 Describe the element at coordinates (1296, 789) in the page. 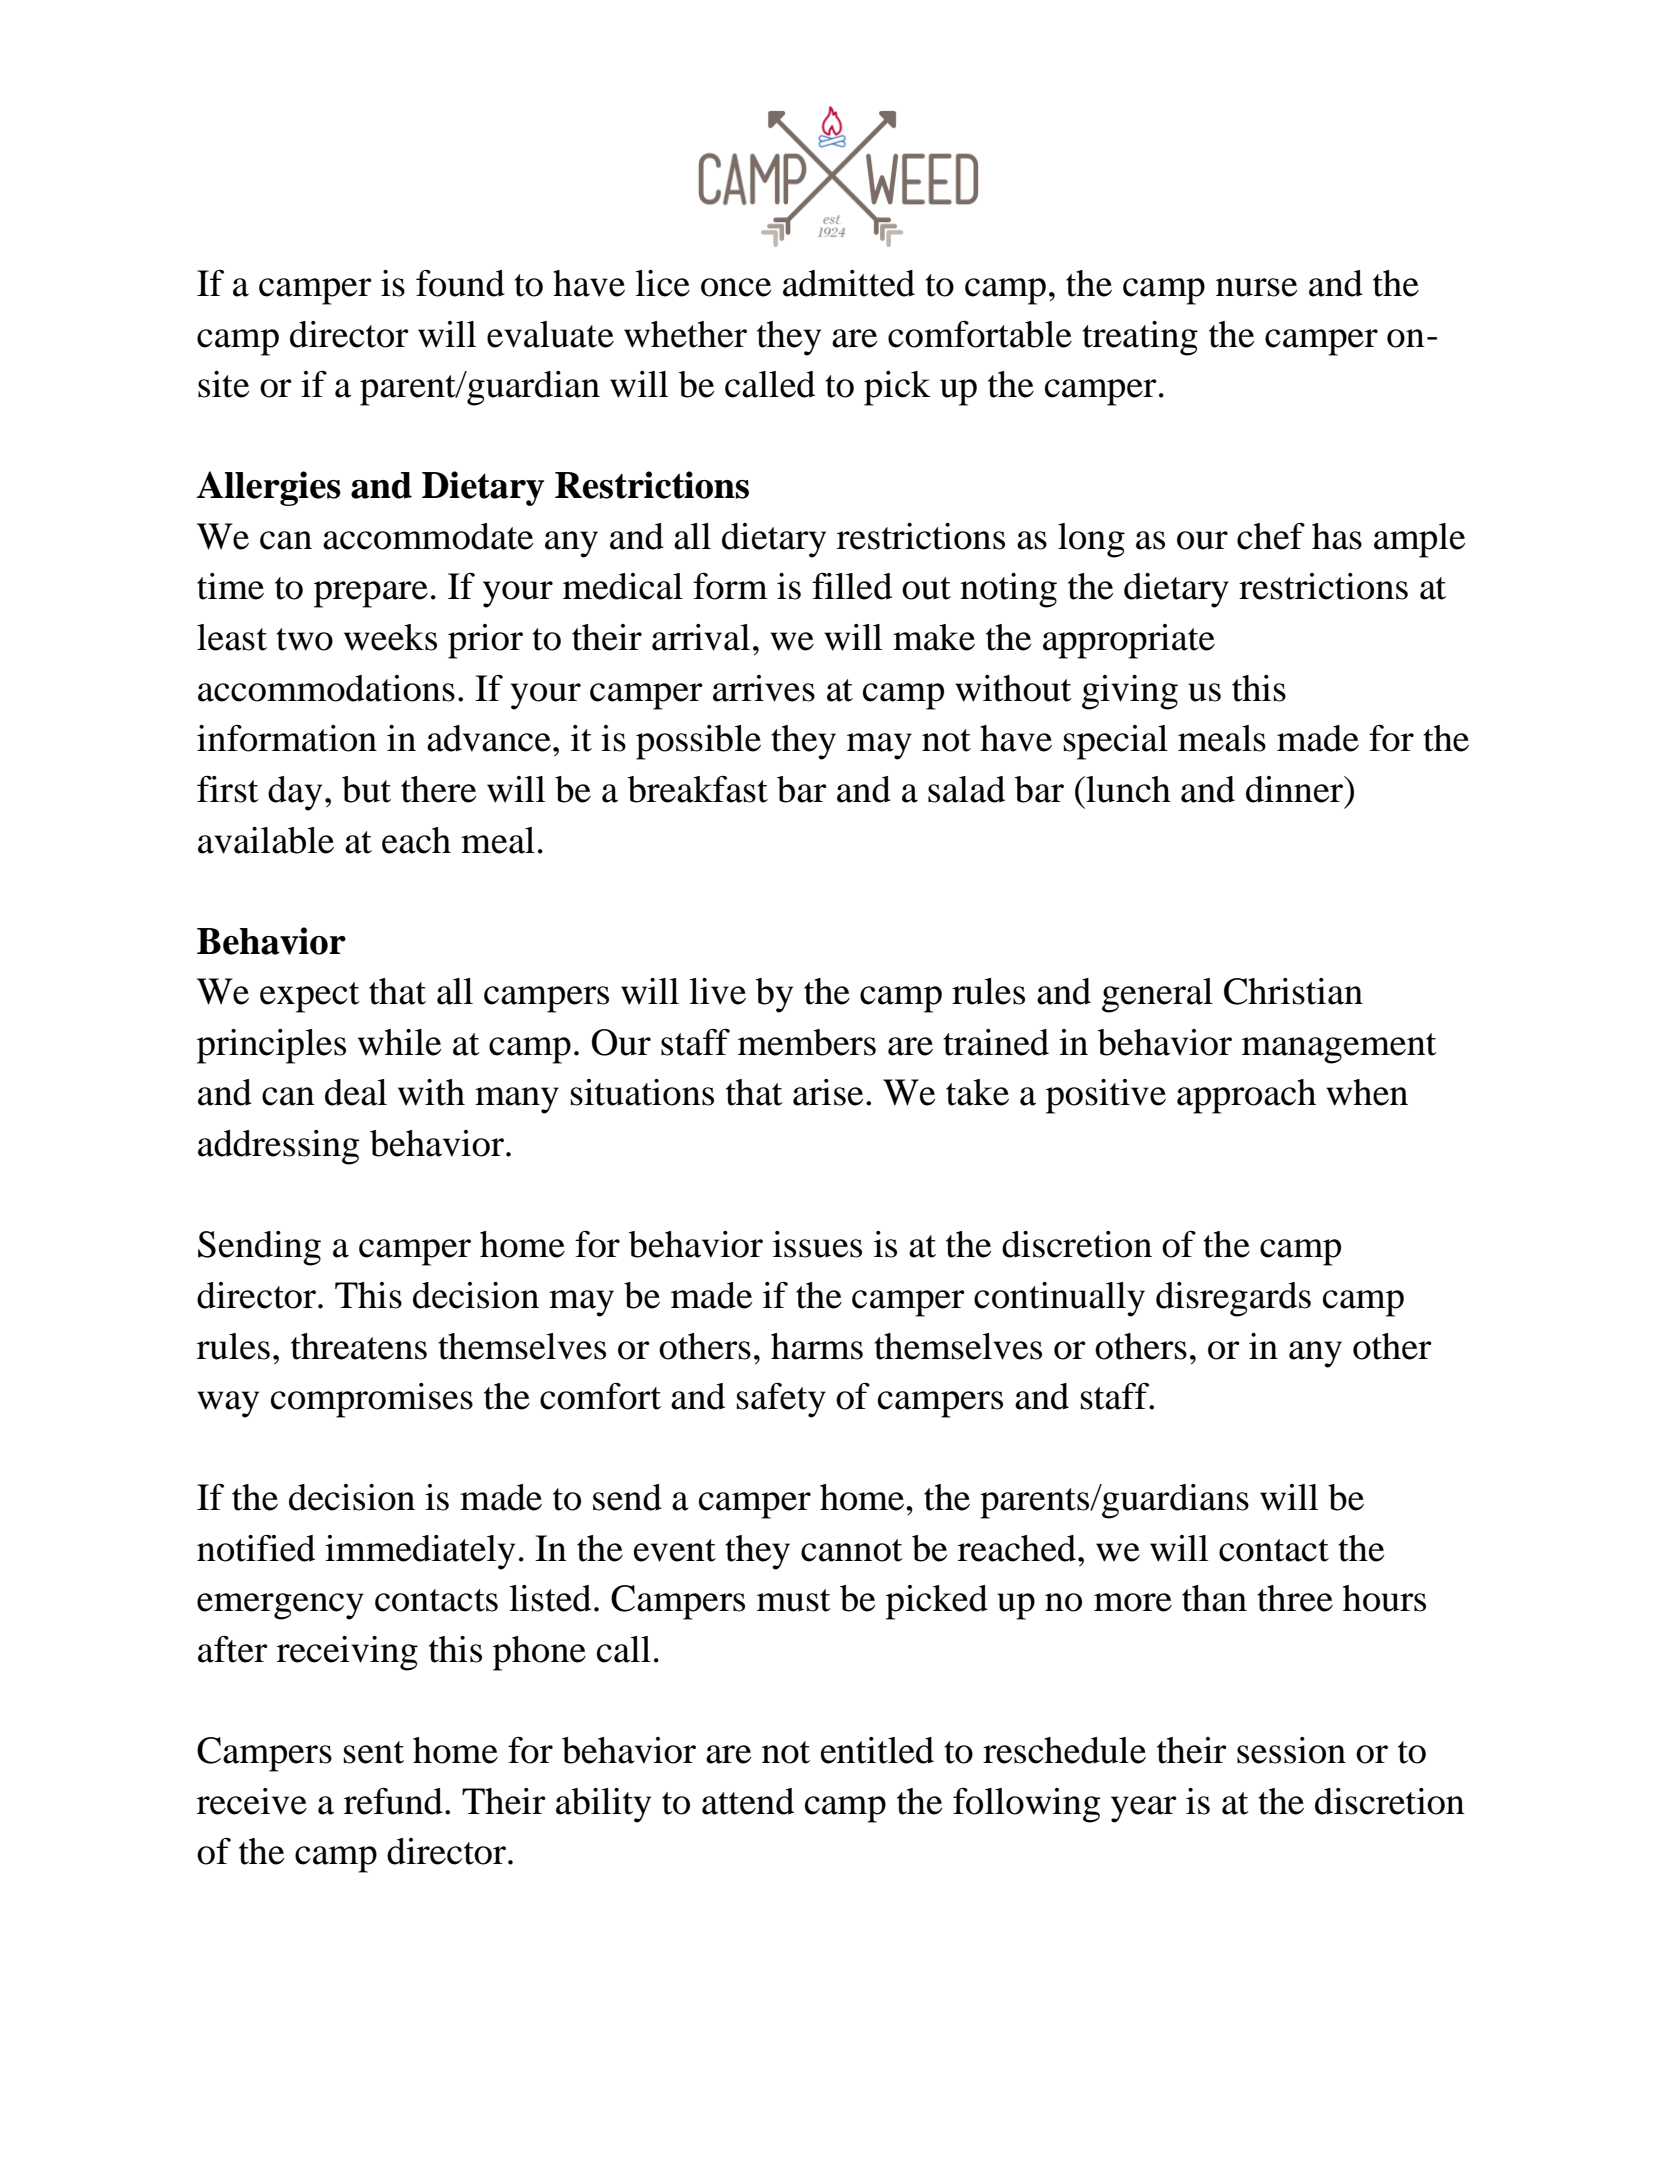

I see `dinner` at that location.
